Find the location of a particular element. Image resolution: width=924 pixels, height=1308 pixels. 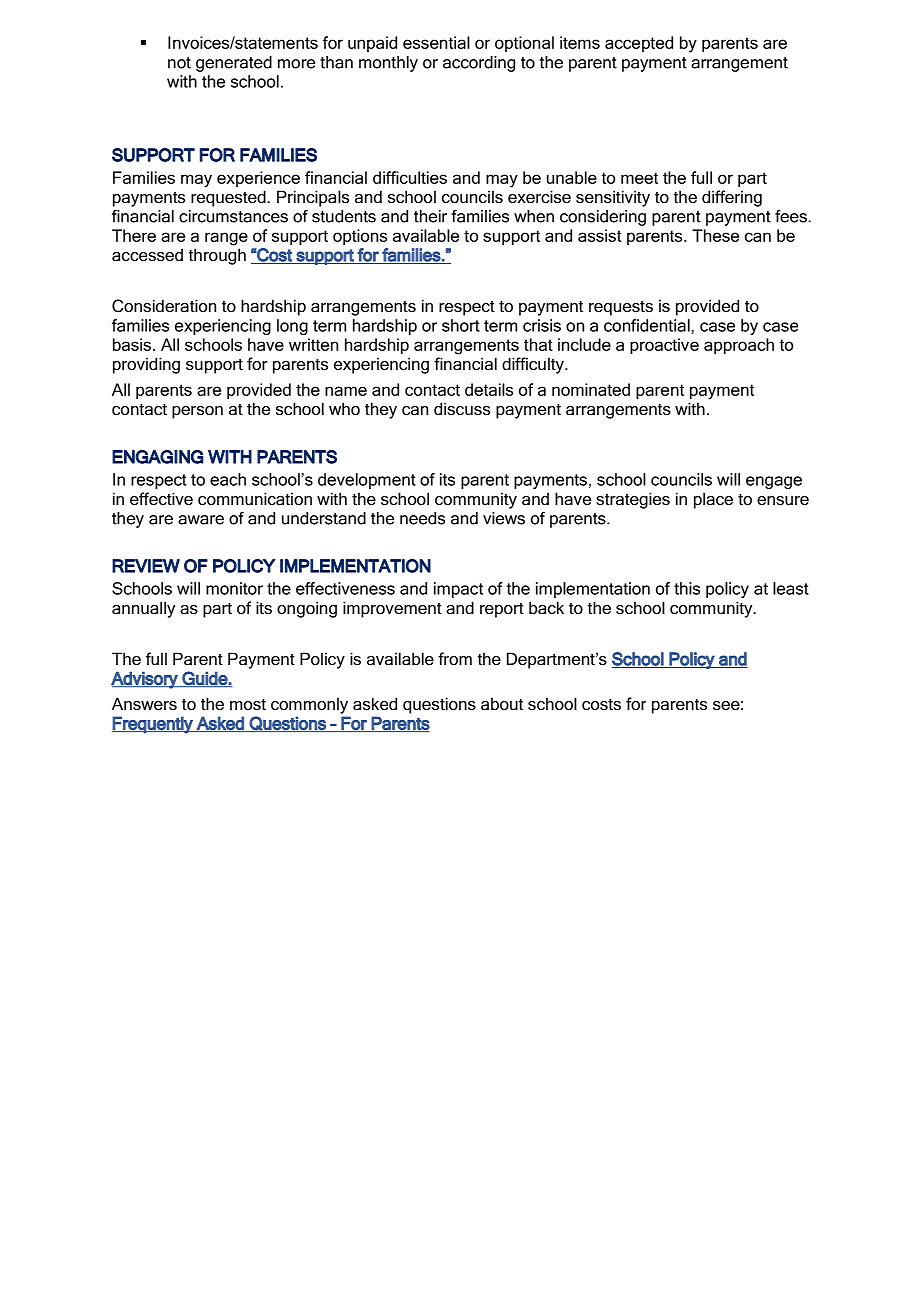

most is located at coordinates (248, 704).
